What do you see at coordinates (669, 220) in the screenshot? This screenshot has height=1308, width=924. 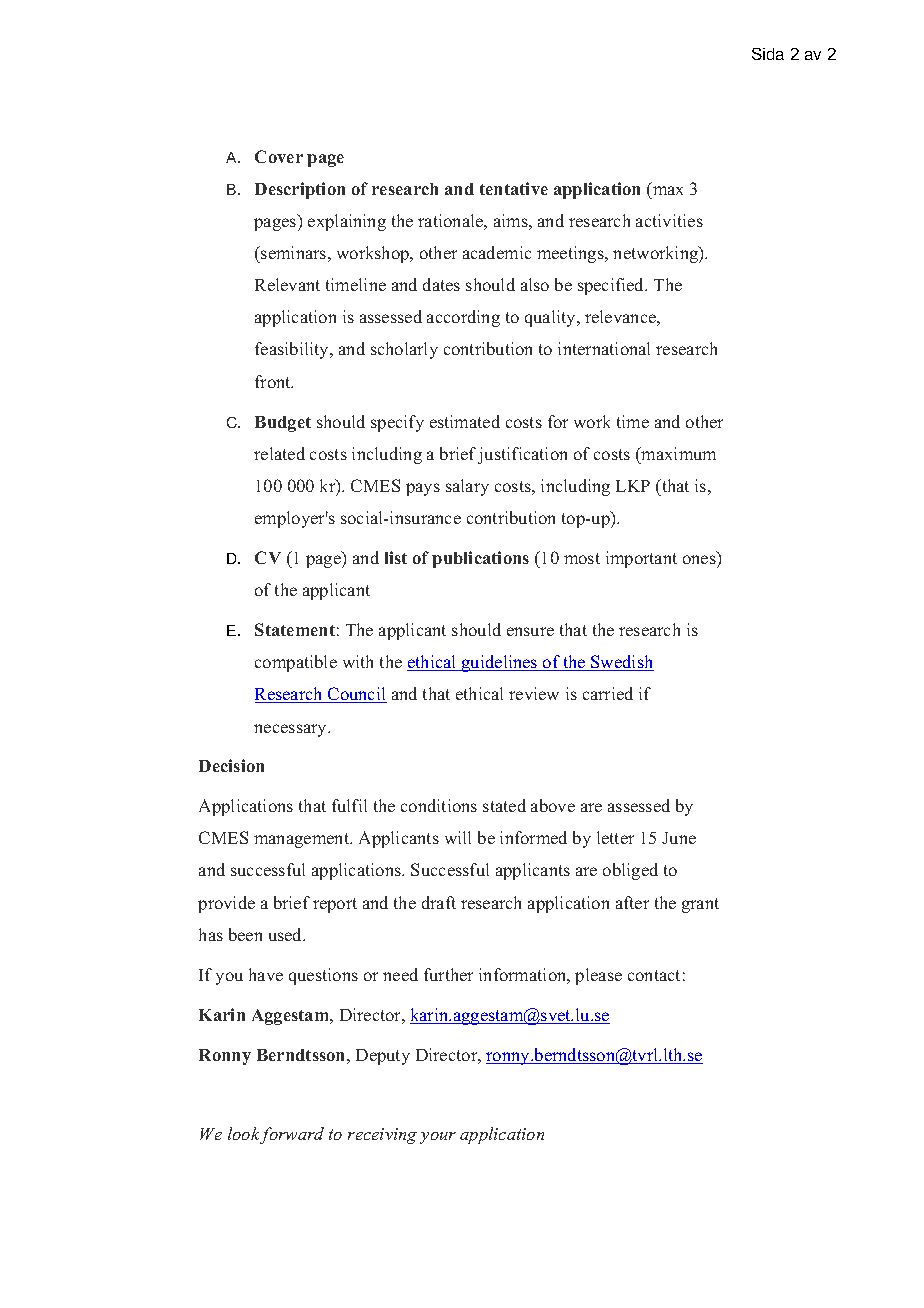 I see `activities` at bounding box center [669, 220].
